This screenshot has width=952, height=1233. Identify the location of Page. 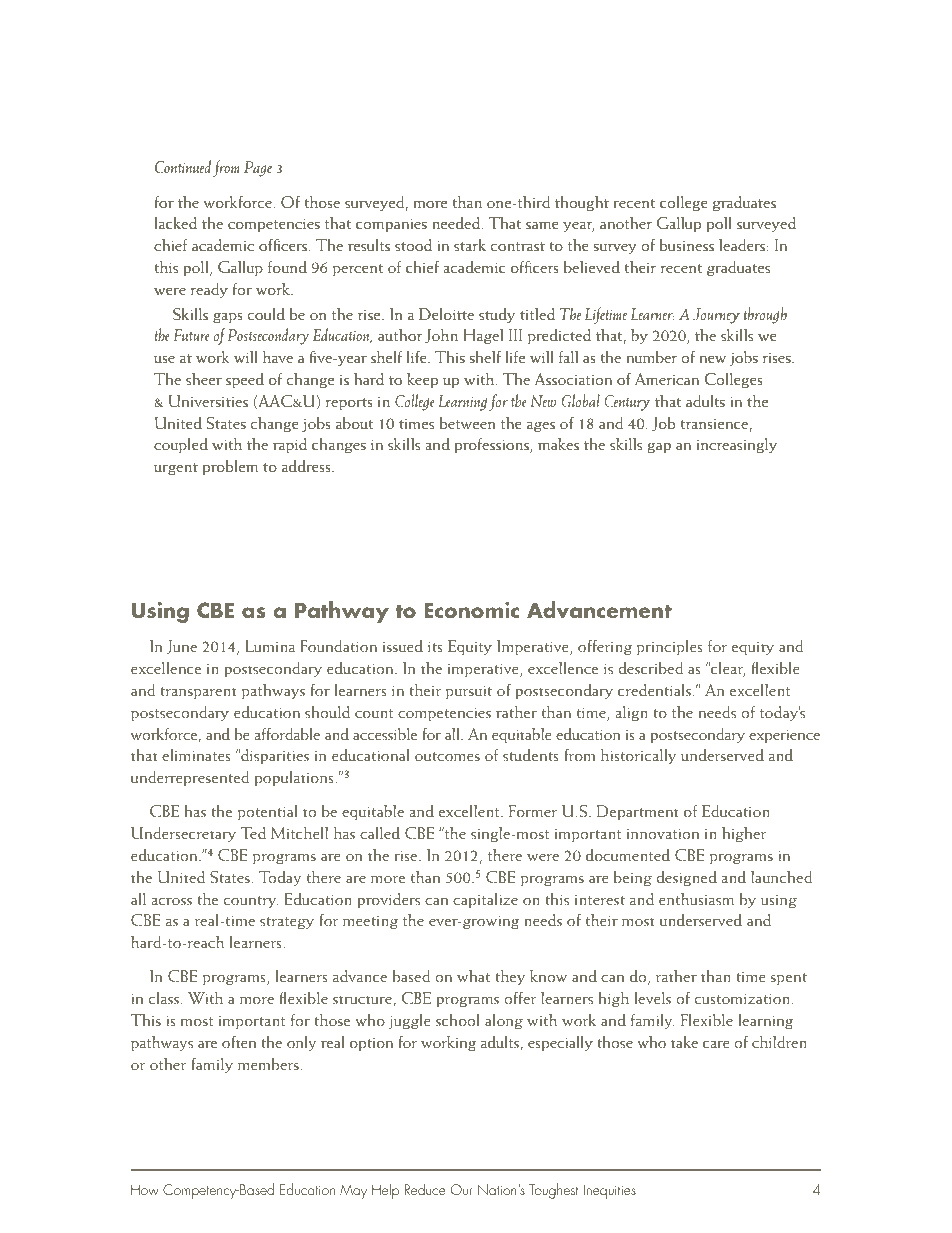
(258, 169).
